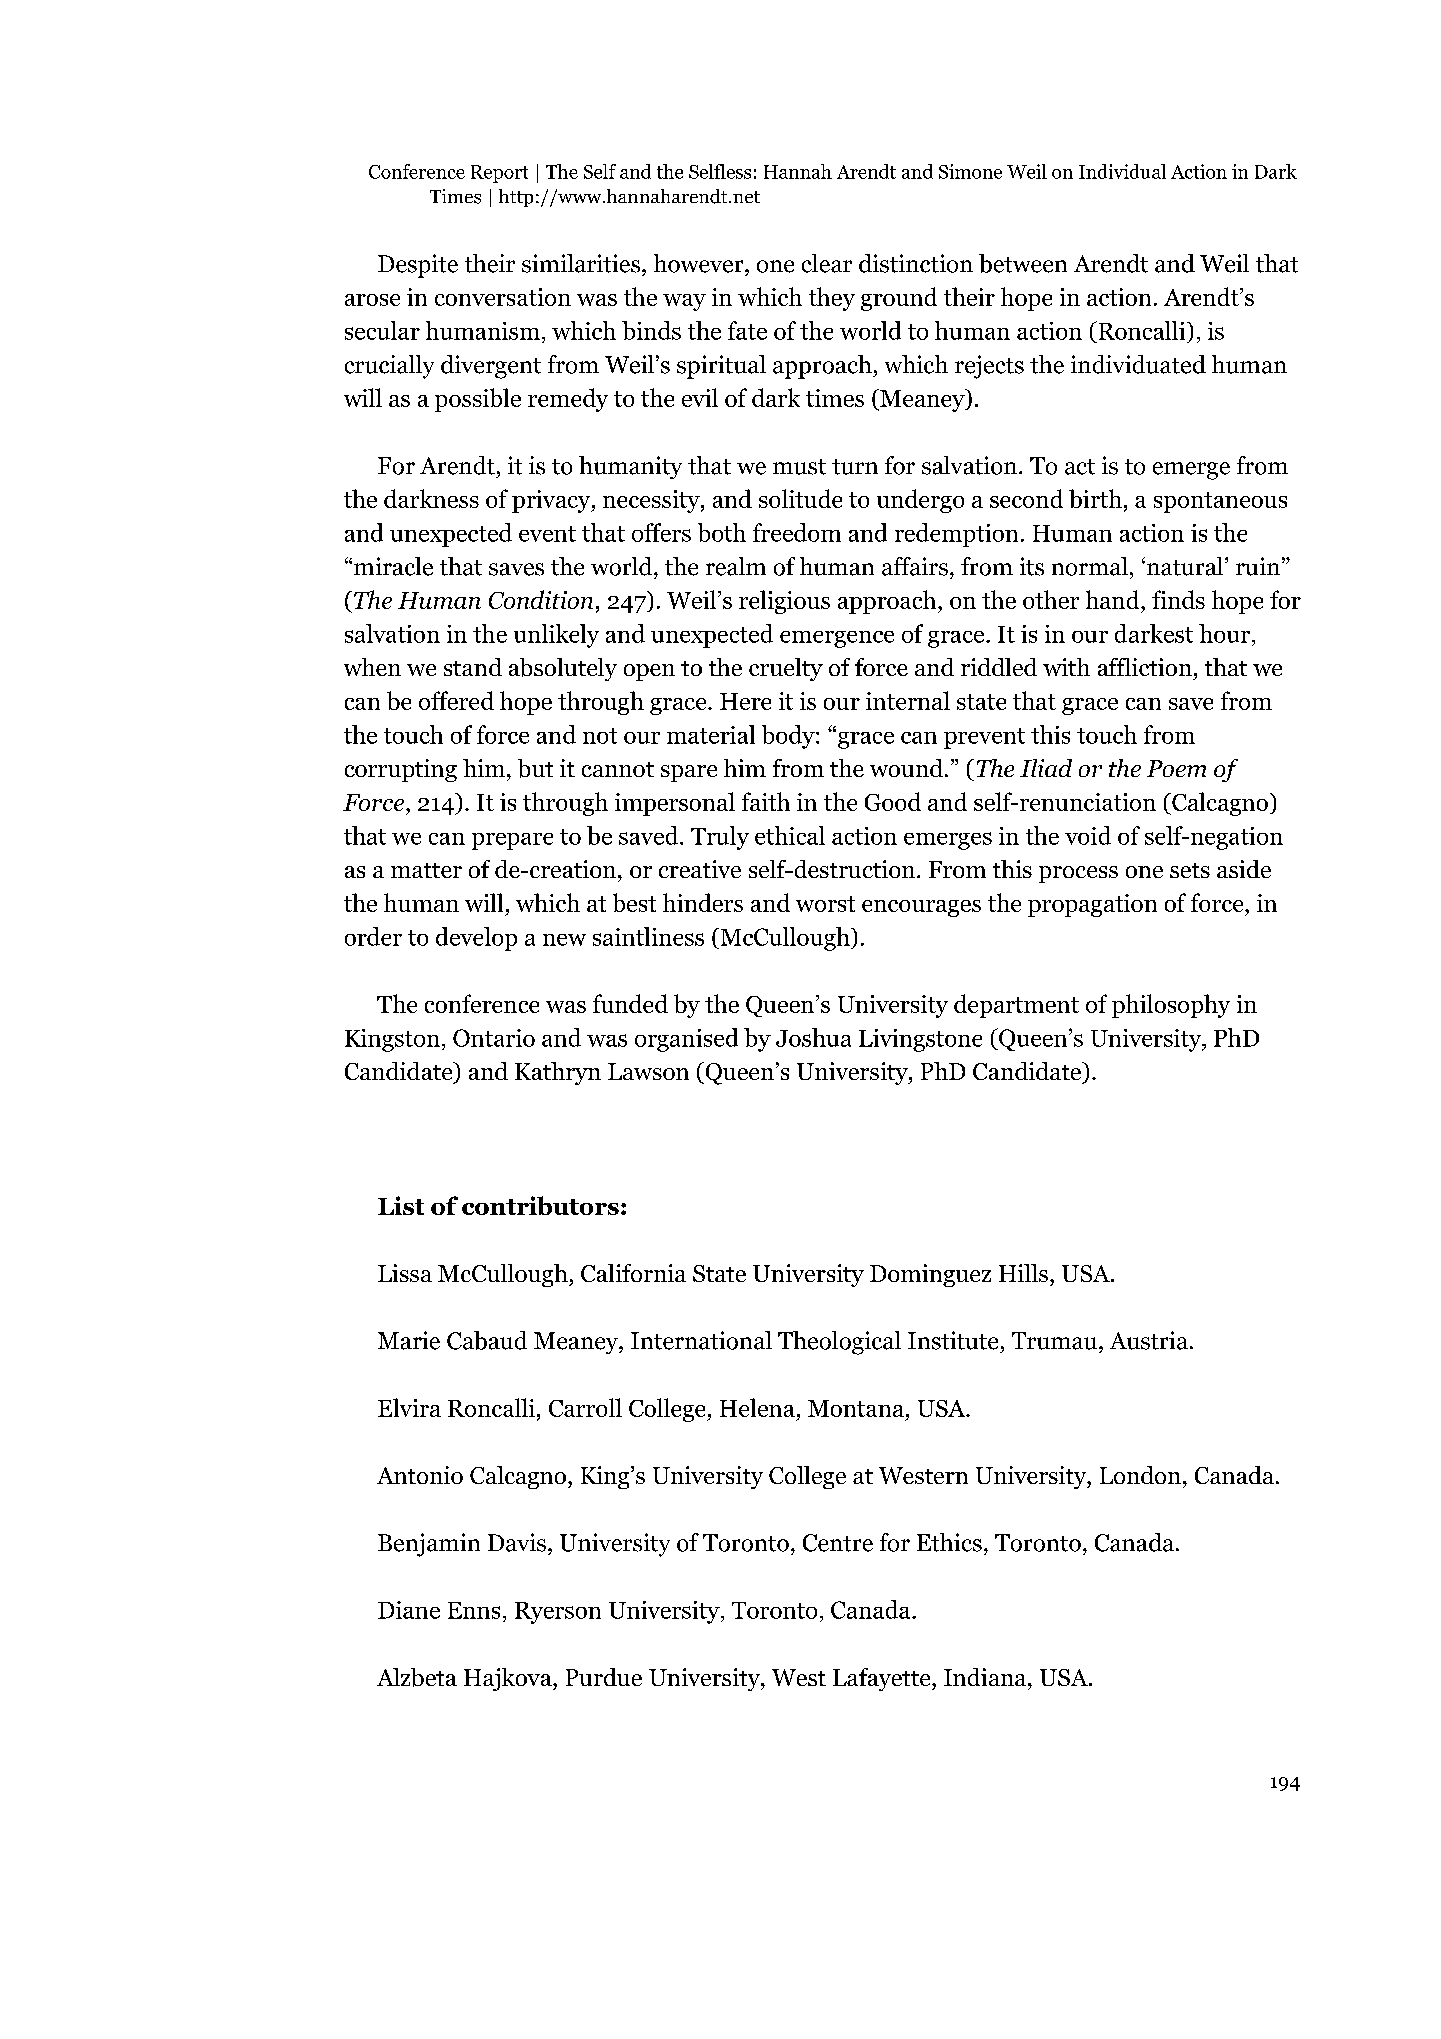  What do you see at coordinates (1122, 171) in the screenshot?
I see `Individual` at bounding box center [1122, 171].
